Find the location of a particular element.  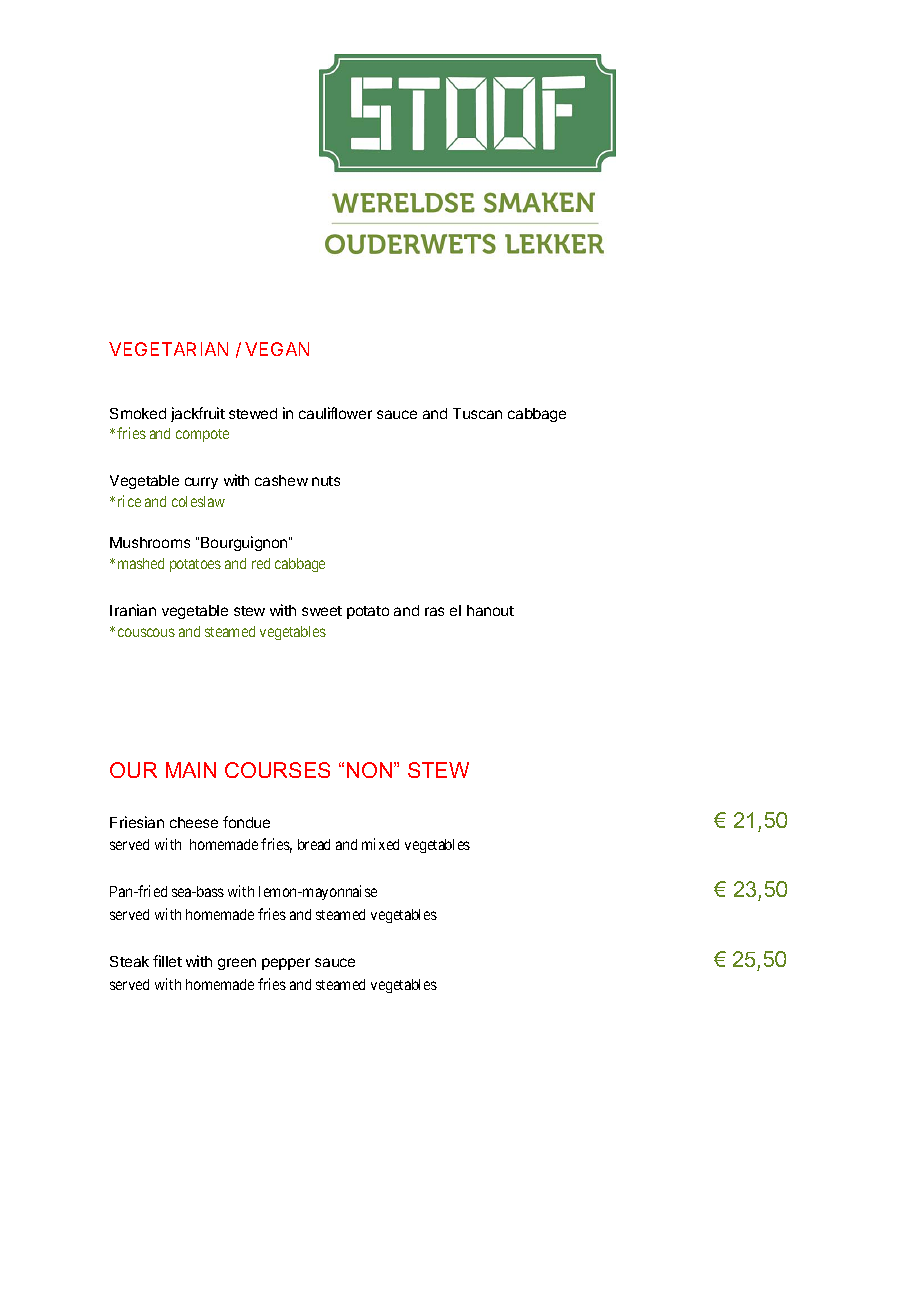

VEGAN is located at coordinates (277, 349).
